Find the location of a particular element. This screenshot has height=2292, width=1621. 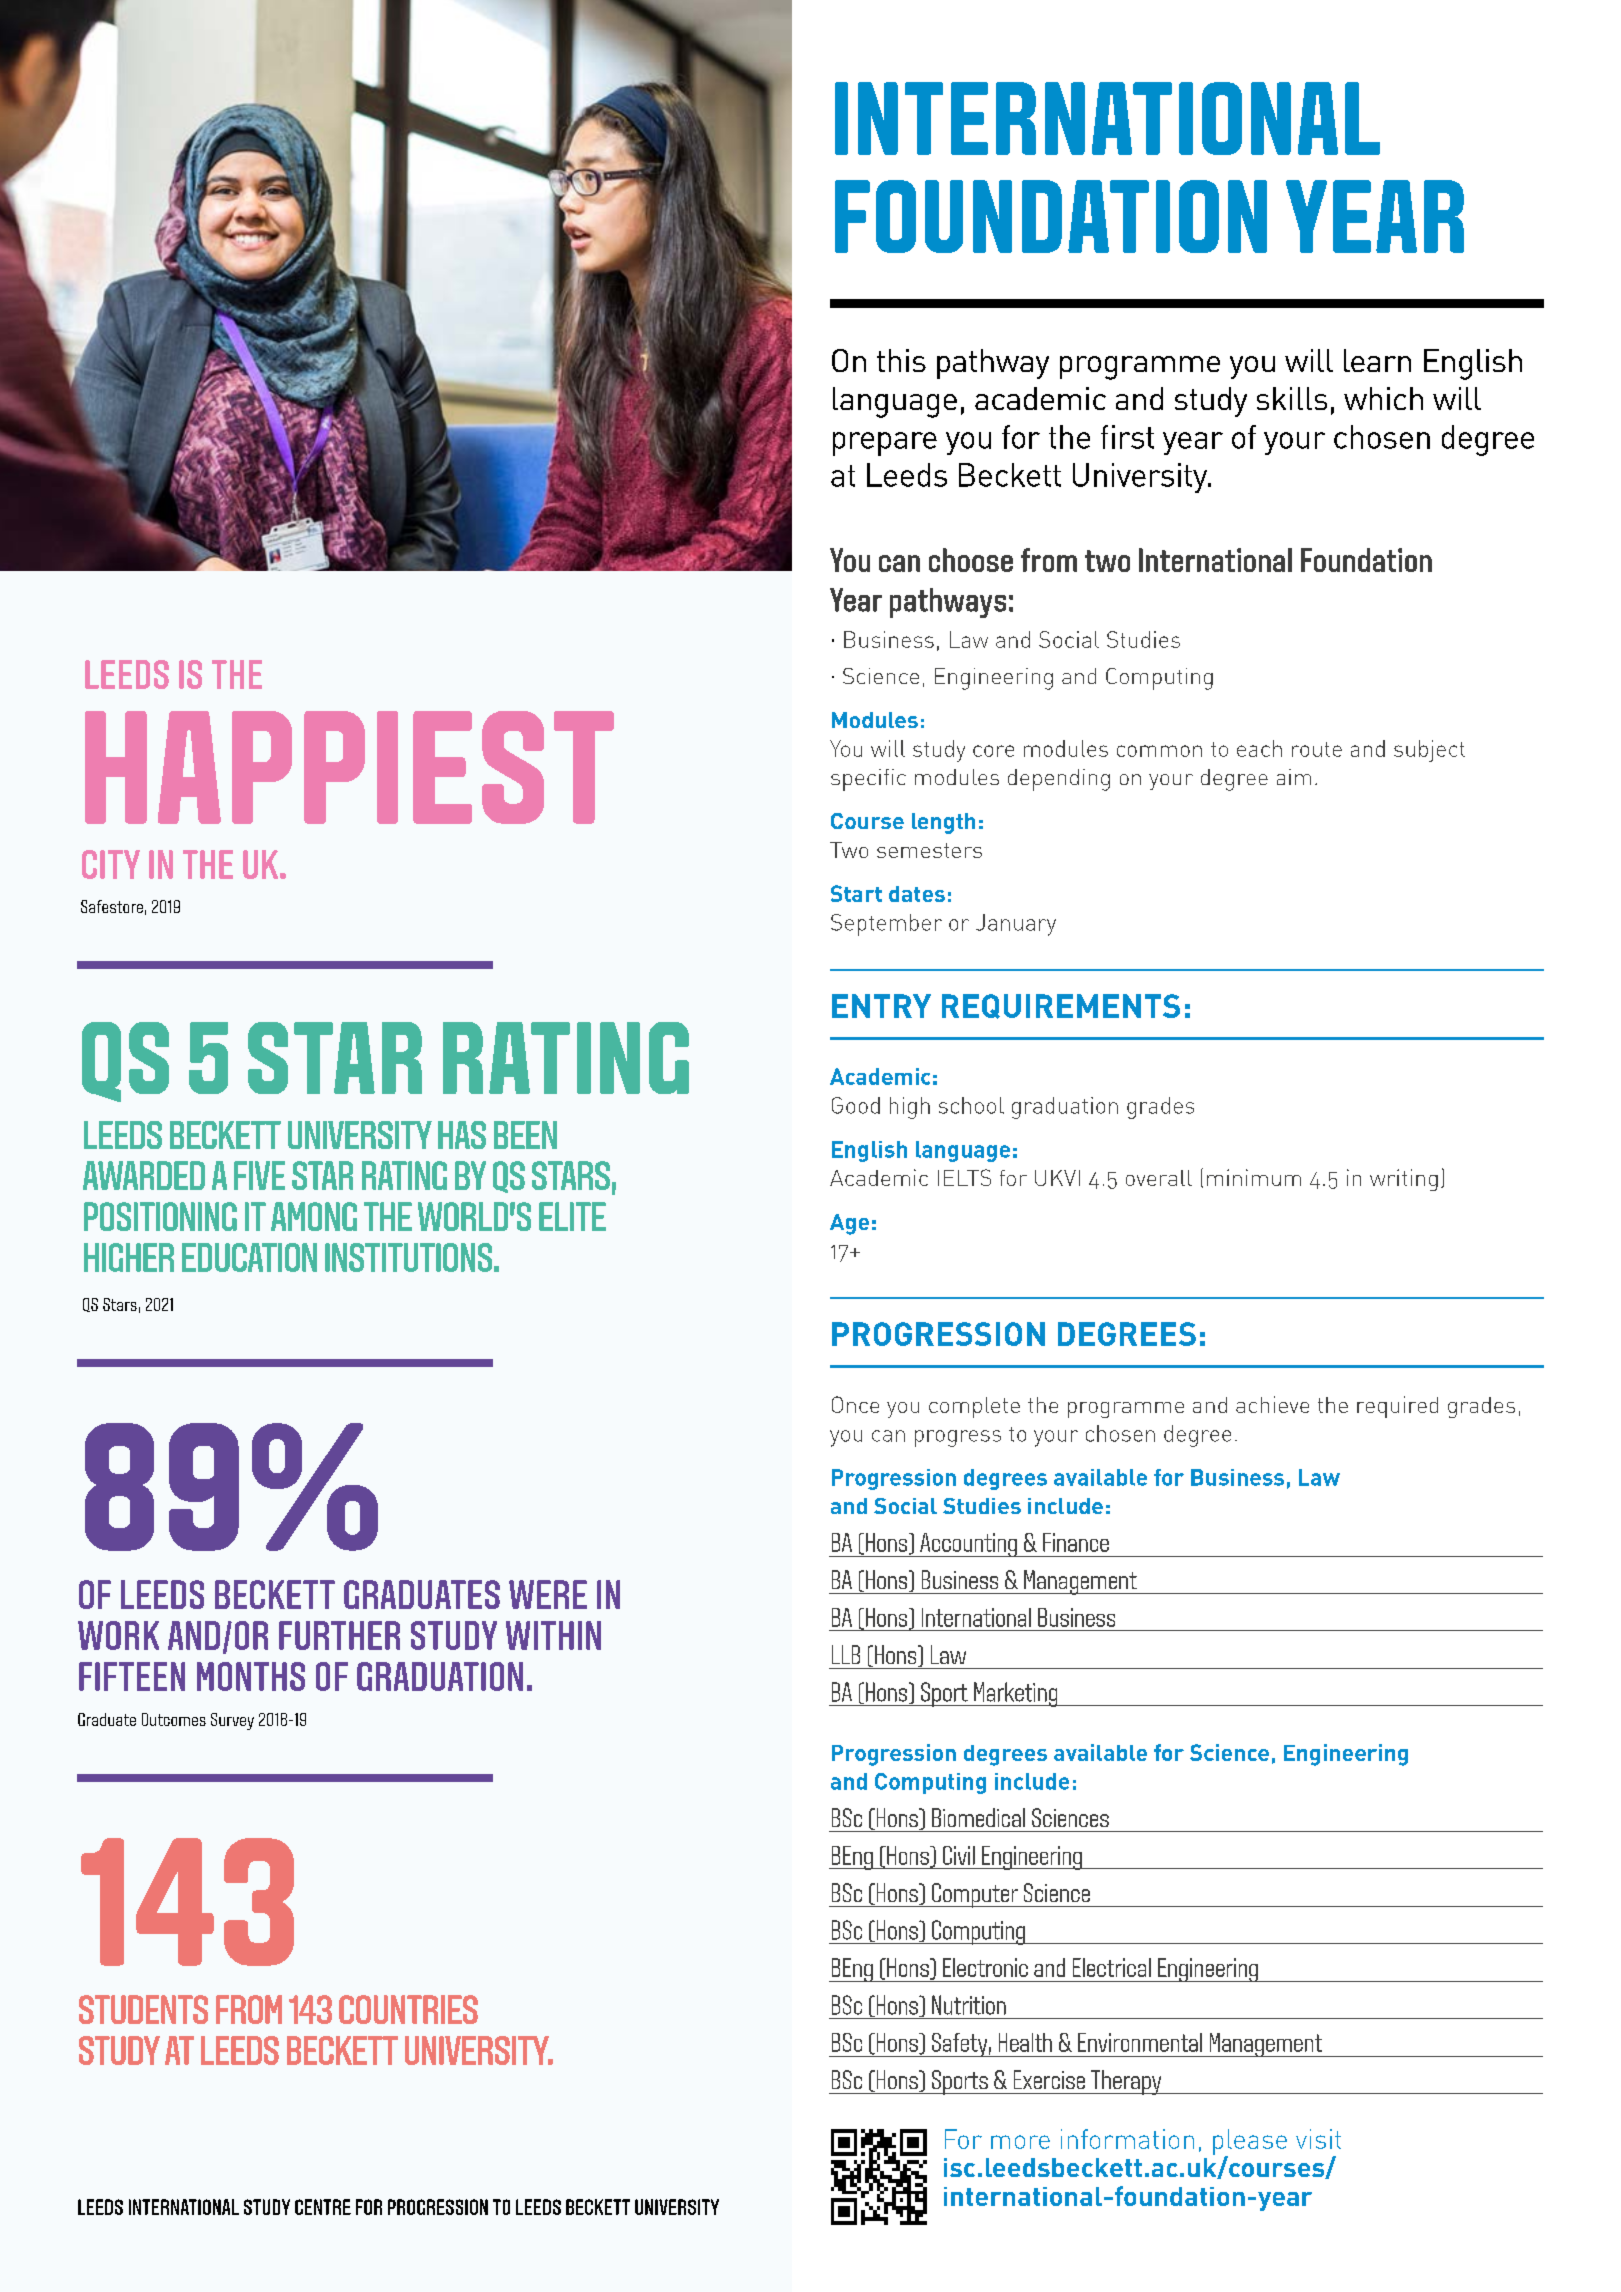

prepare is located at coordinates (885, 444).
